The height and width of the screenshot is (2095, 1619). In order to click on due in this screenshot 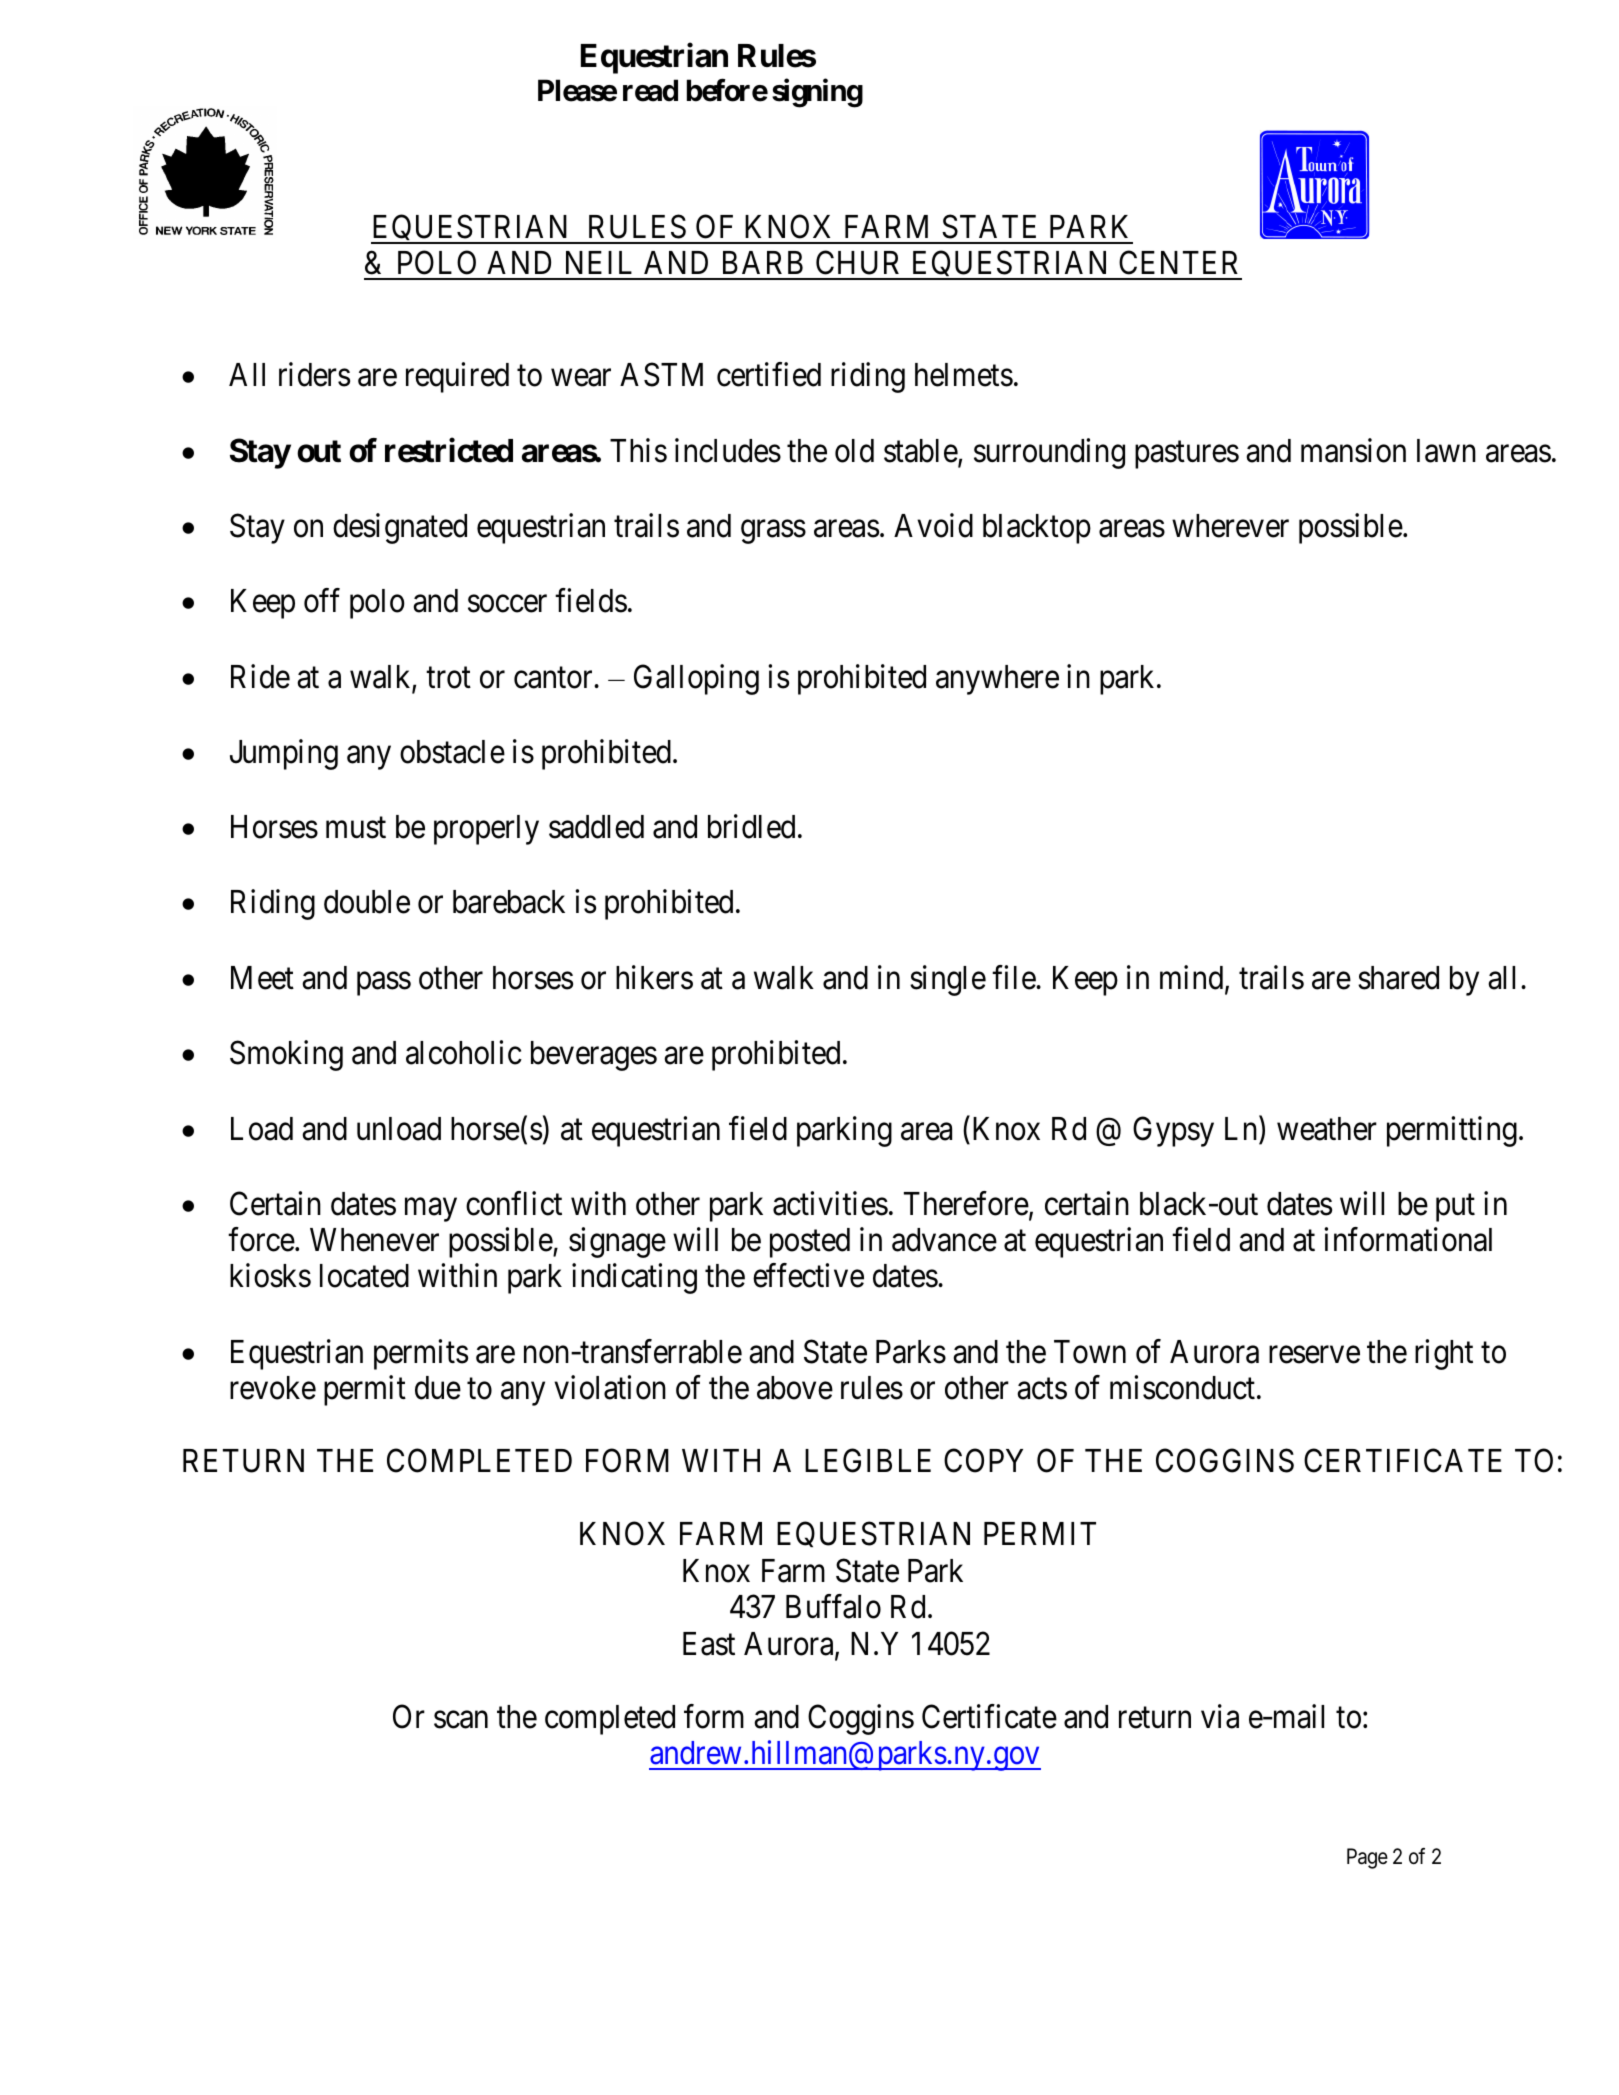, I will do `click(438, 1388)`.
